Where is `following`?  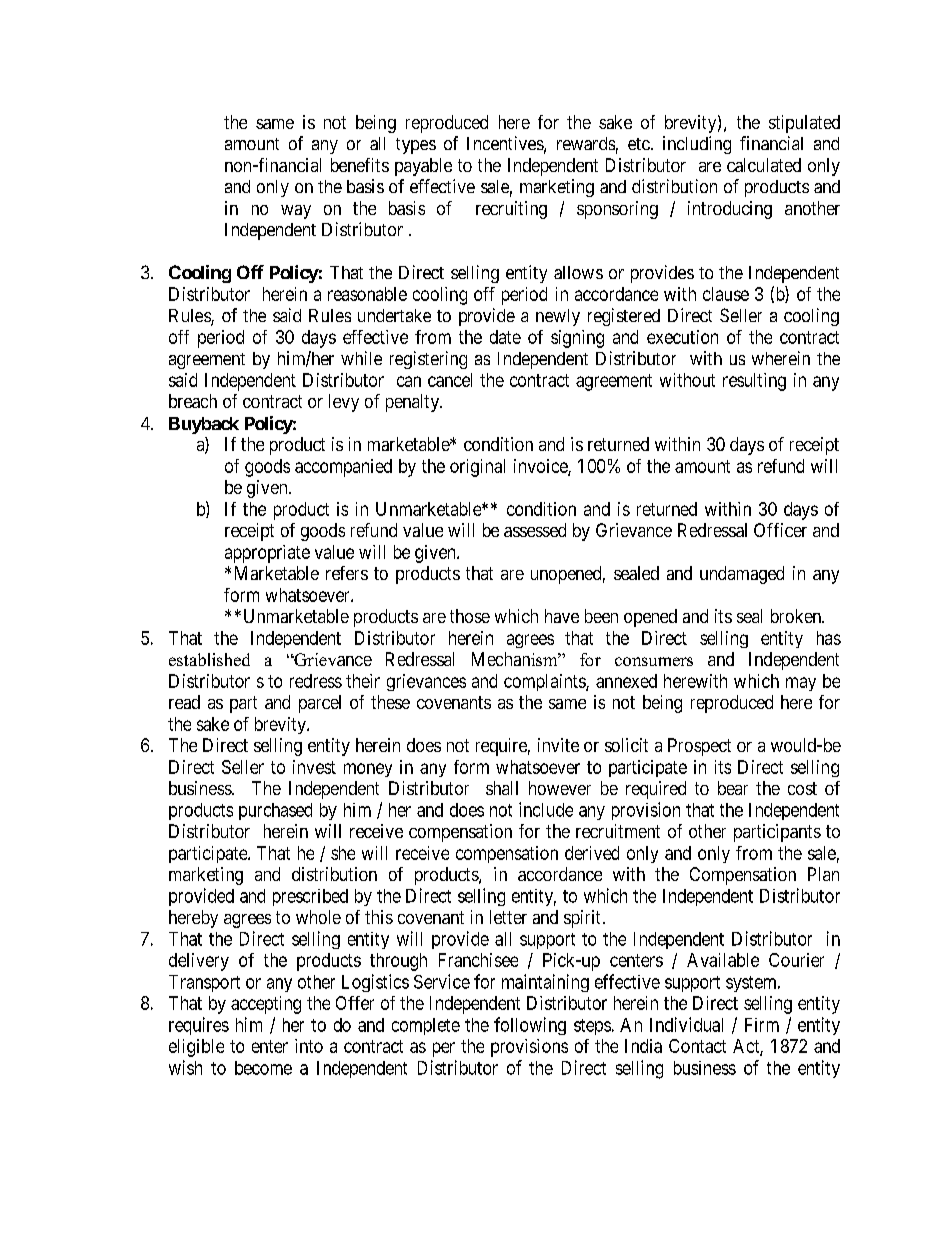
following is located at coordinates (530, 1026).
